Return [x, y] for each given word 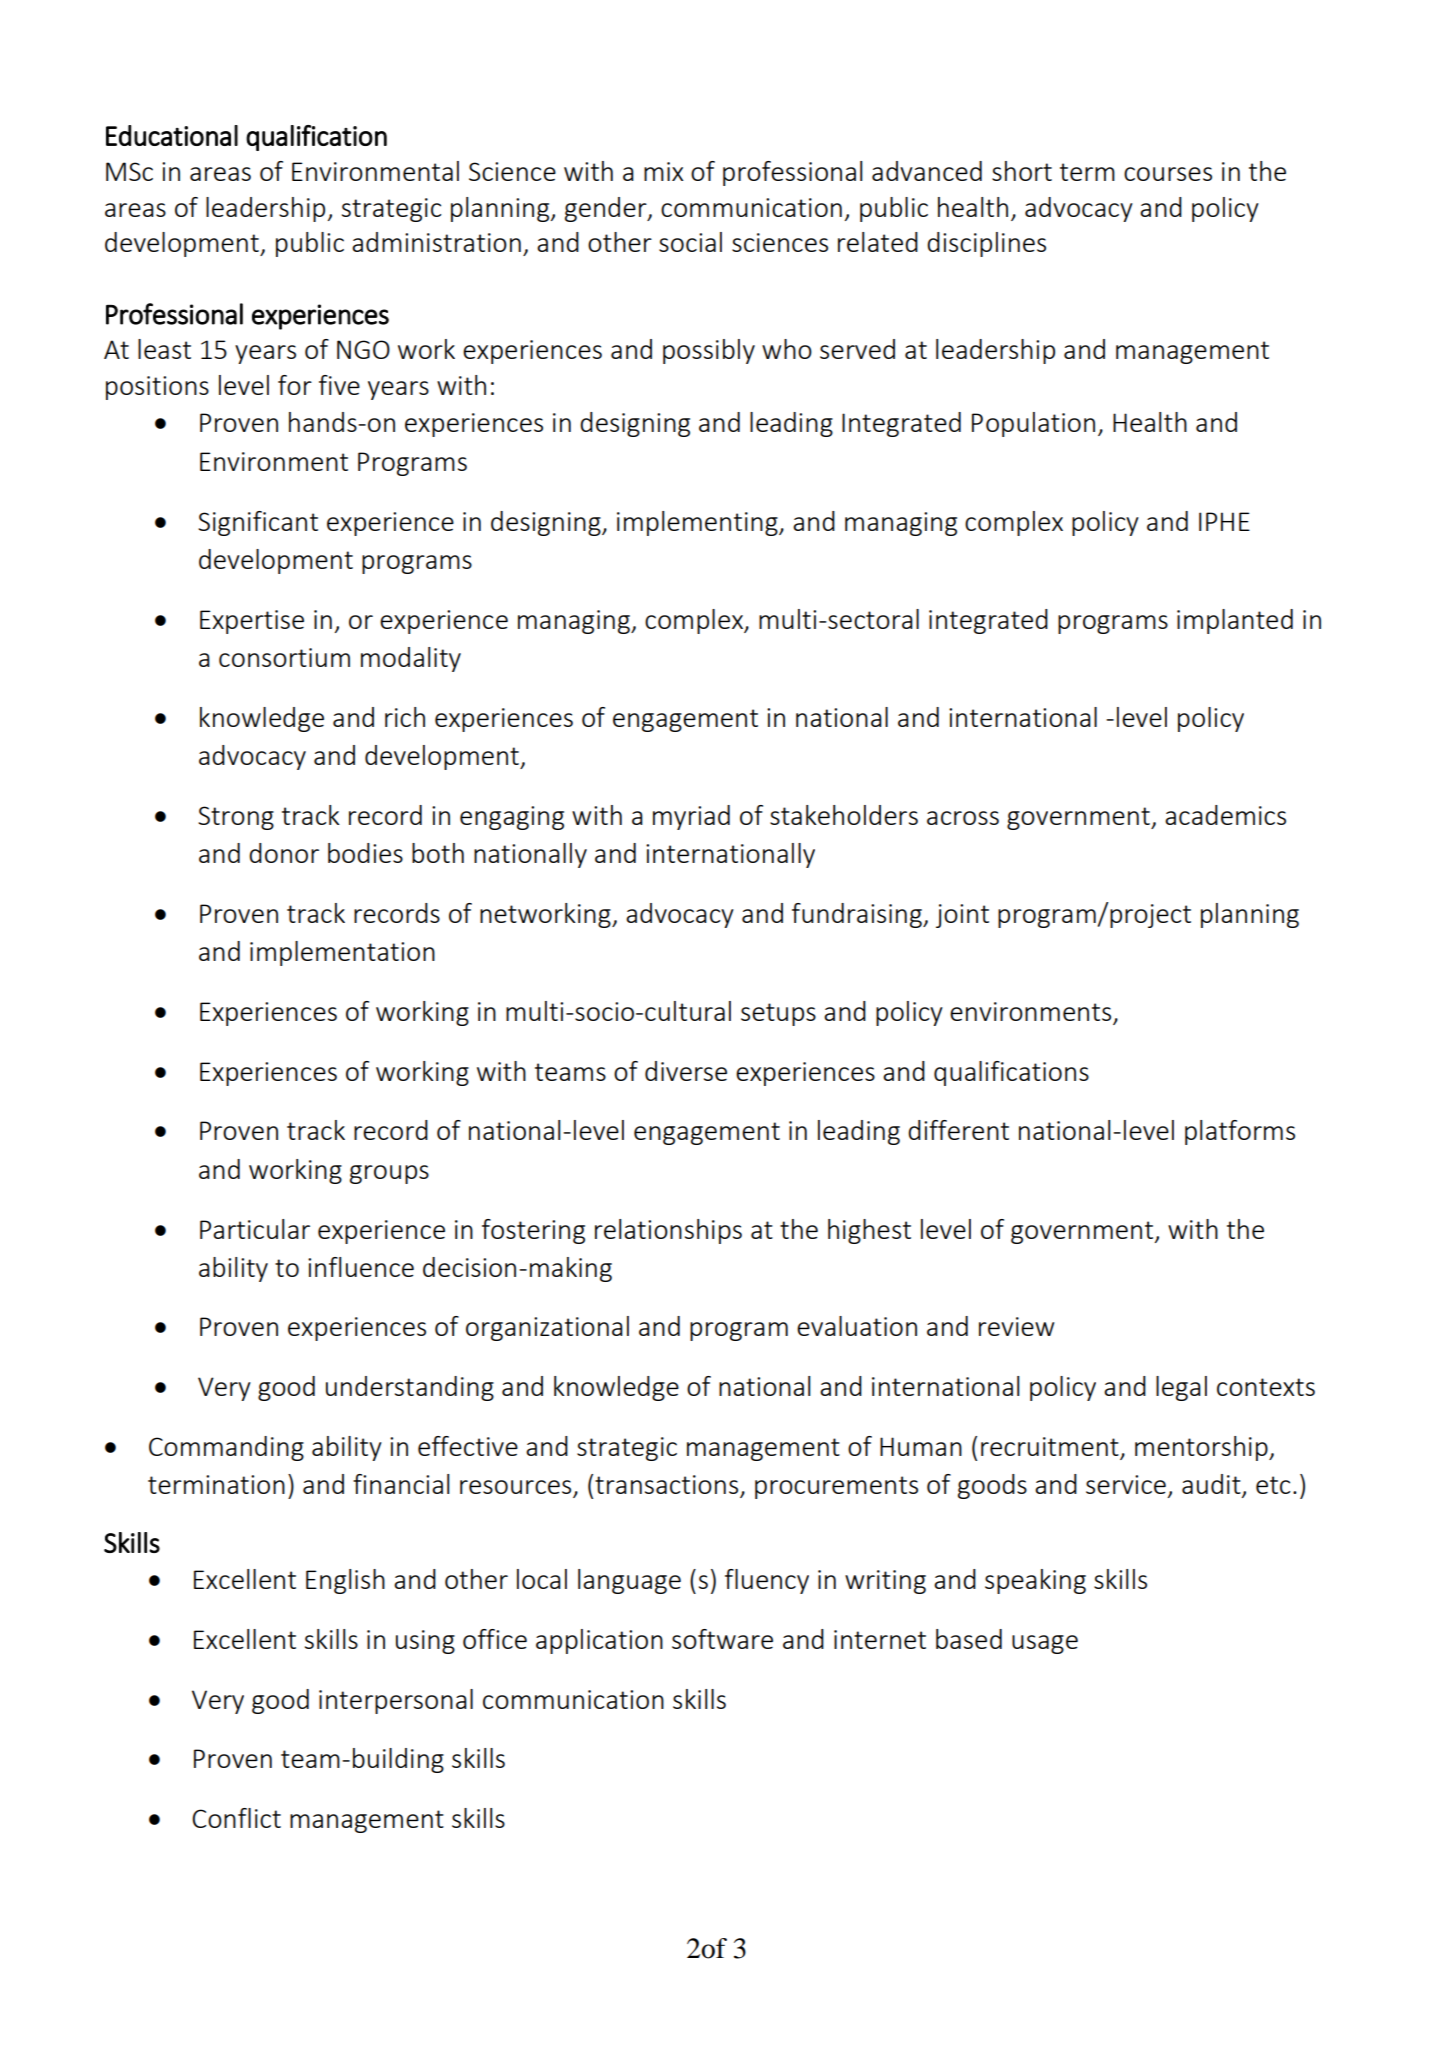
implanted [1235, 621]
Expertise [252, 622]
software [722, 1639]
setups [778, 1014]
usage [1045, 1644]
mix [663, 171]
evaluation [857, 1326]
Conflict [236, 1818]
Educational [172, 135]
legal [1181, 1388]
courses [1168, 174]
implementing [698, 523]
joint [962, 916]
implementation [342, 953]
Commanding [226, 1448]
